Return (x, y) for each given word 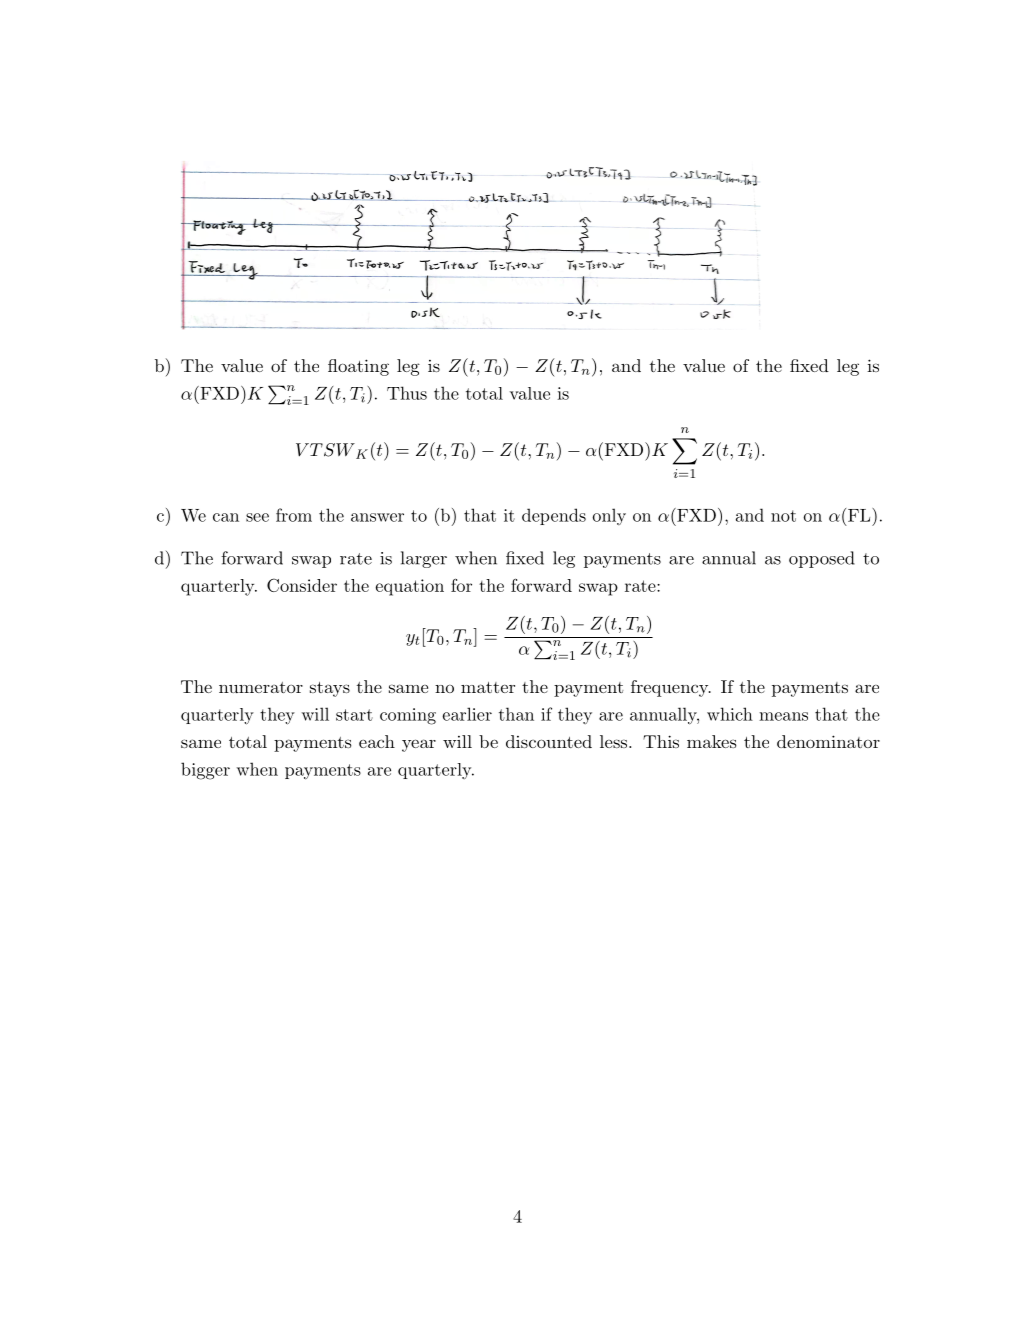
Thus (407, 393)
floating (358, 367)
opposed (822, 559)
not (783, 516)
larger (424, 559)
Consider (302, 585)
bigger (205, 771)
